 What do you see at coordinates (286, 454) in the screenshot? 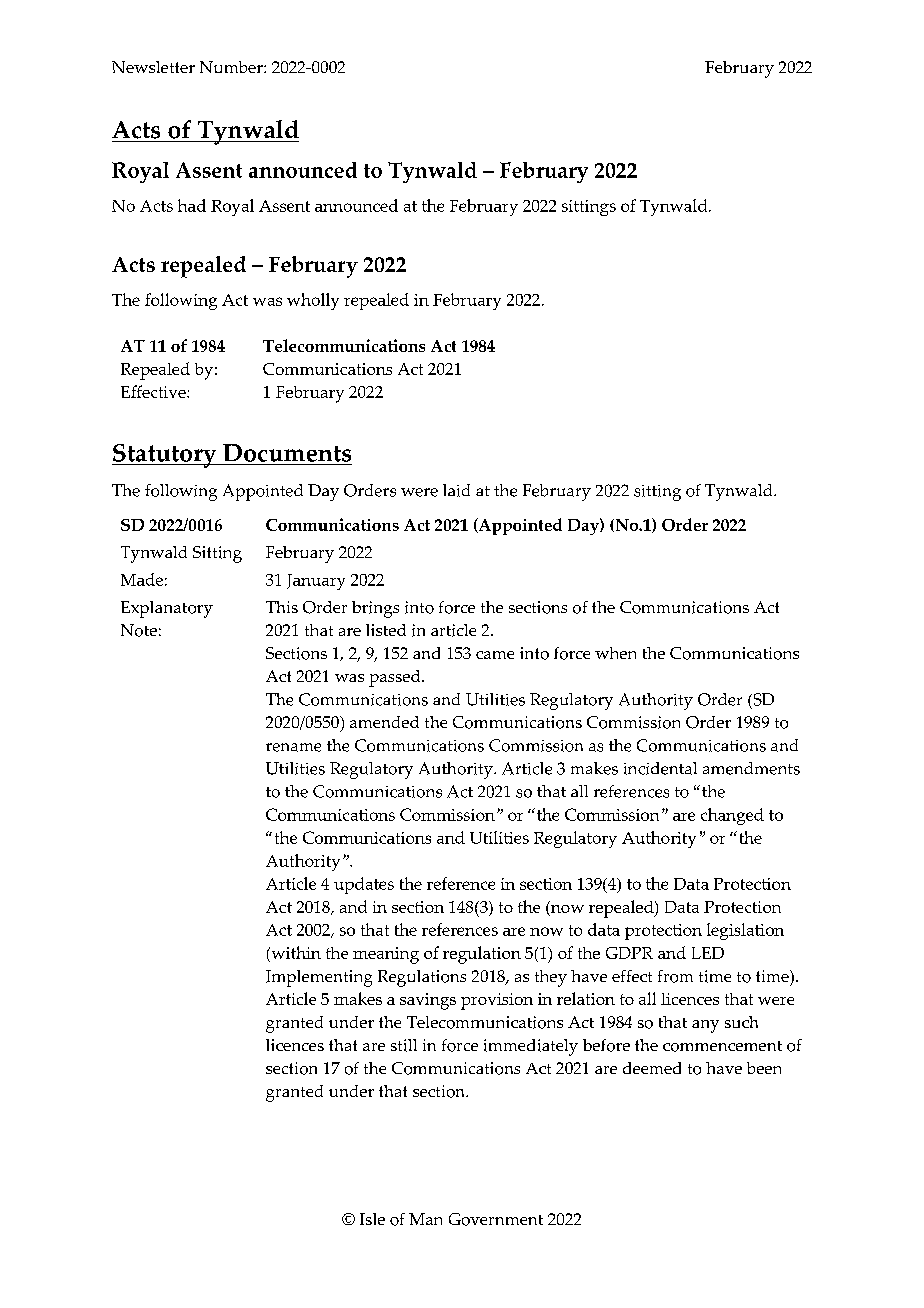
I see `Documents` at bounding box center [286, 454].
